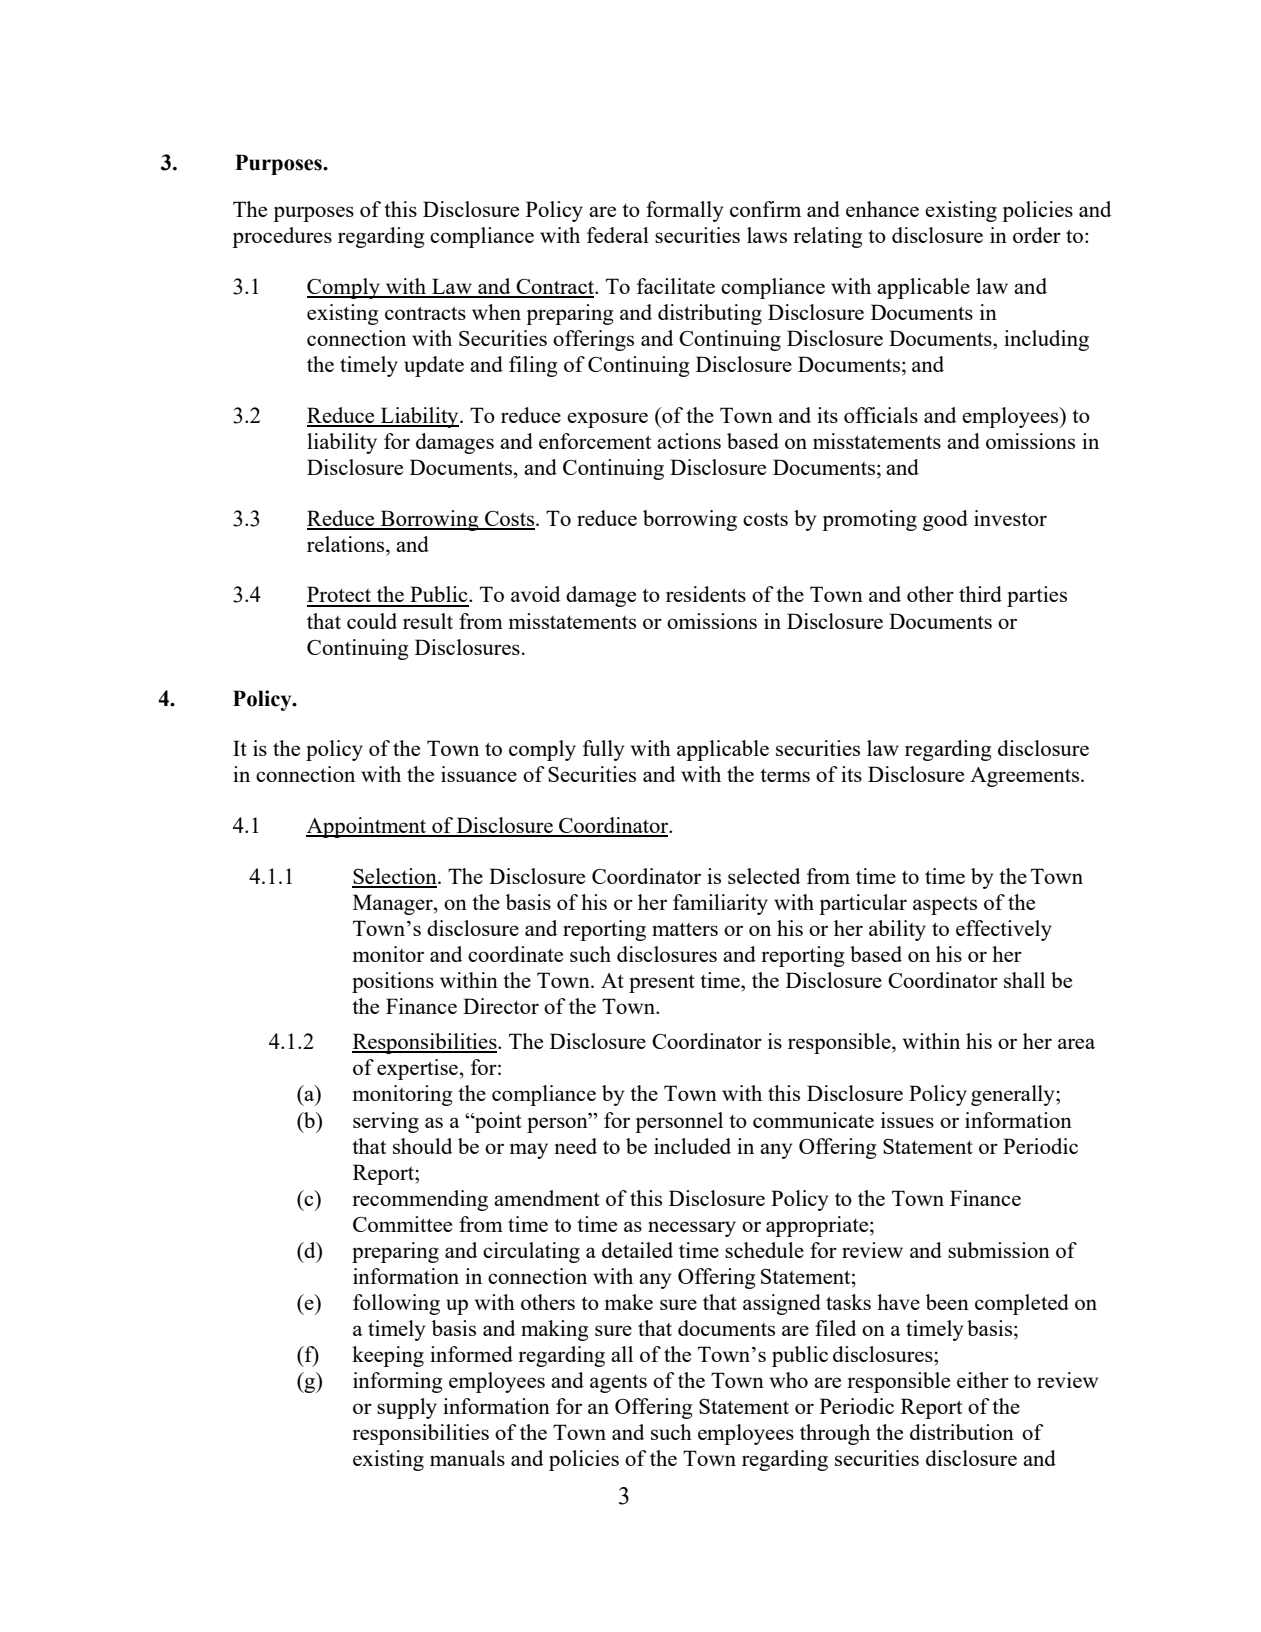  Describe the element at coordinates (393, 982) in the screenshot. I see `positions` at that location.
